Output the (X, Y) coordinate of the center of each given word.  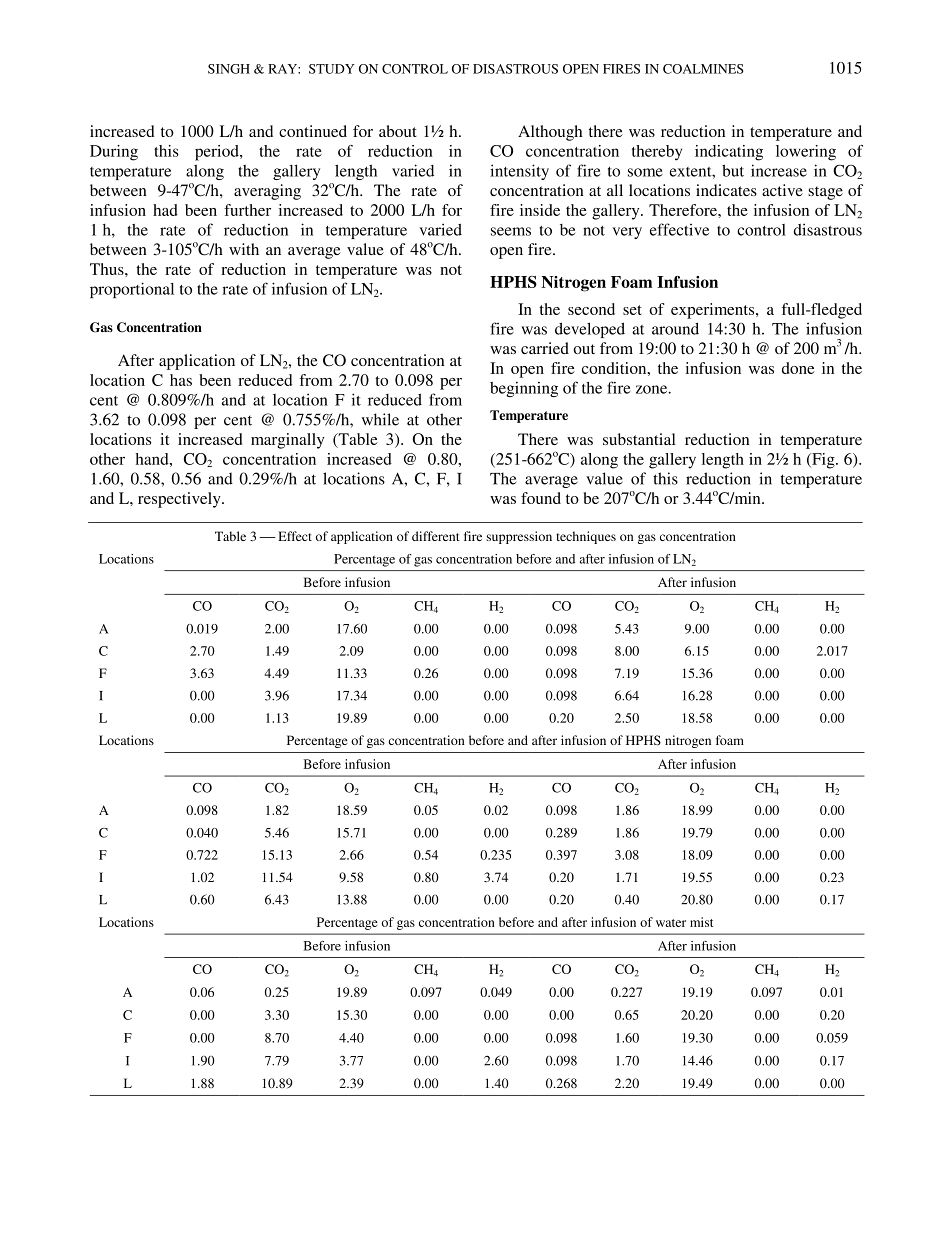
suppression (519, 537)
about (398, 131)
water (671, 923)
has (181, 380)
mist (701, 922)
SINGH (229, 69)
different (436, 536)
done (798, 368)
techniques (586, 537)
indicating (729, 153)
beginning (524, 389)
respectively (180, 500)
